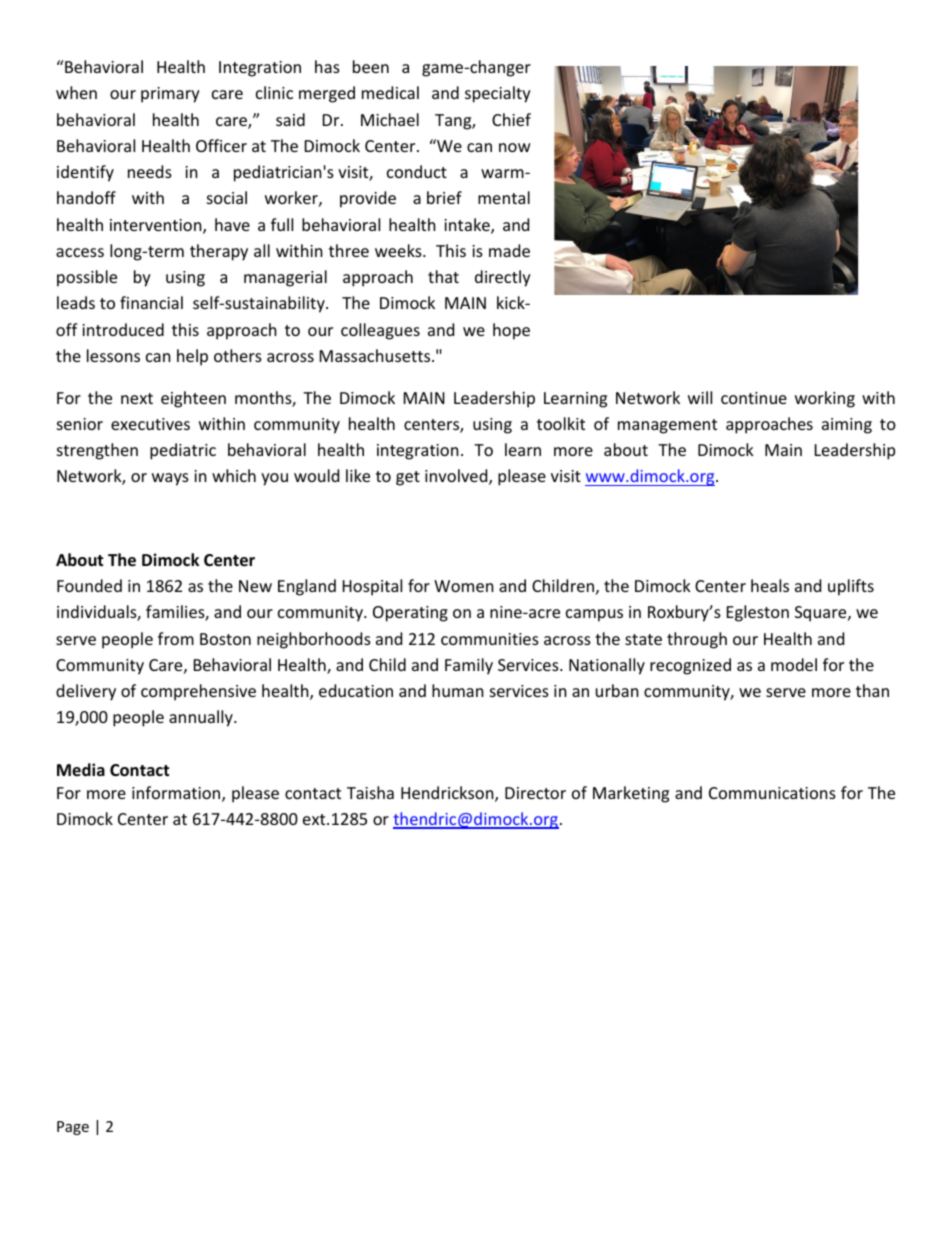 The width and height of the image is (952, 1233). I want to click on Hendrickson, so click(448, 794).
